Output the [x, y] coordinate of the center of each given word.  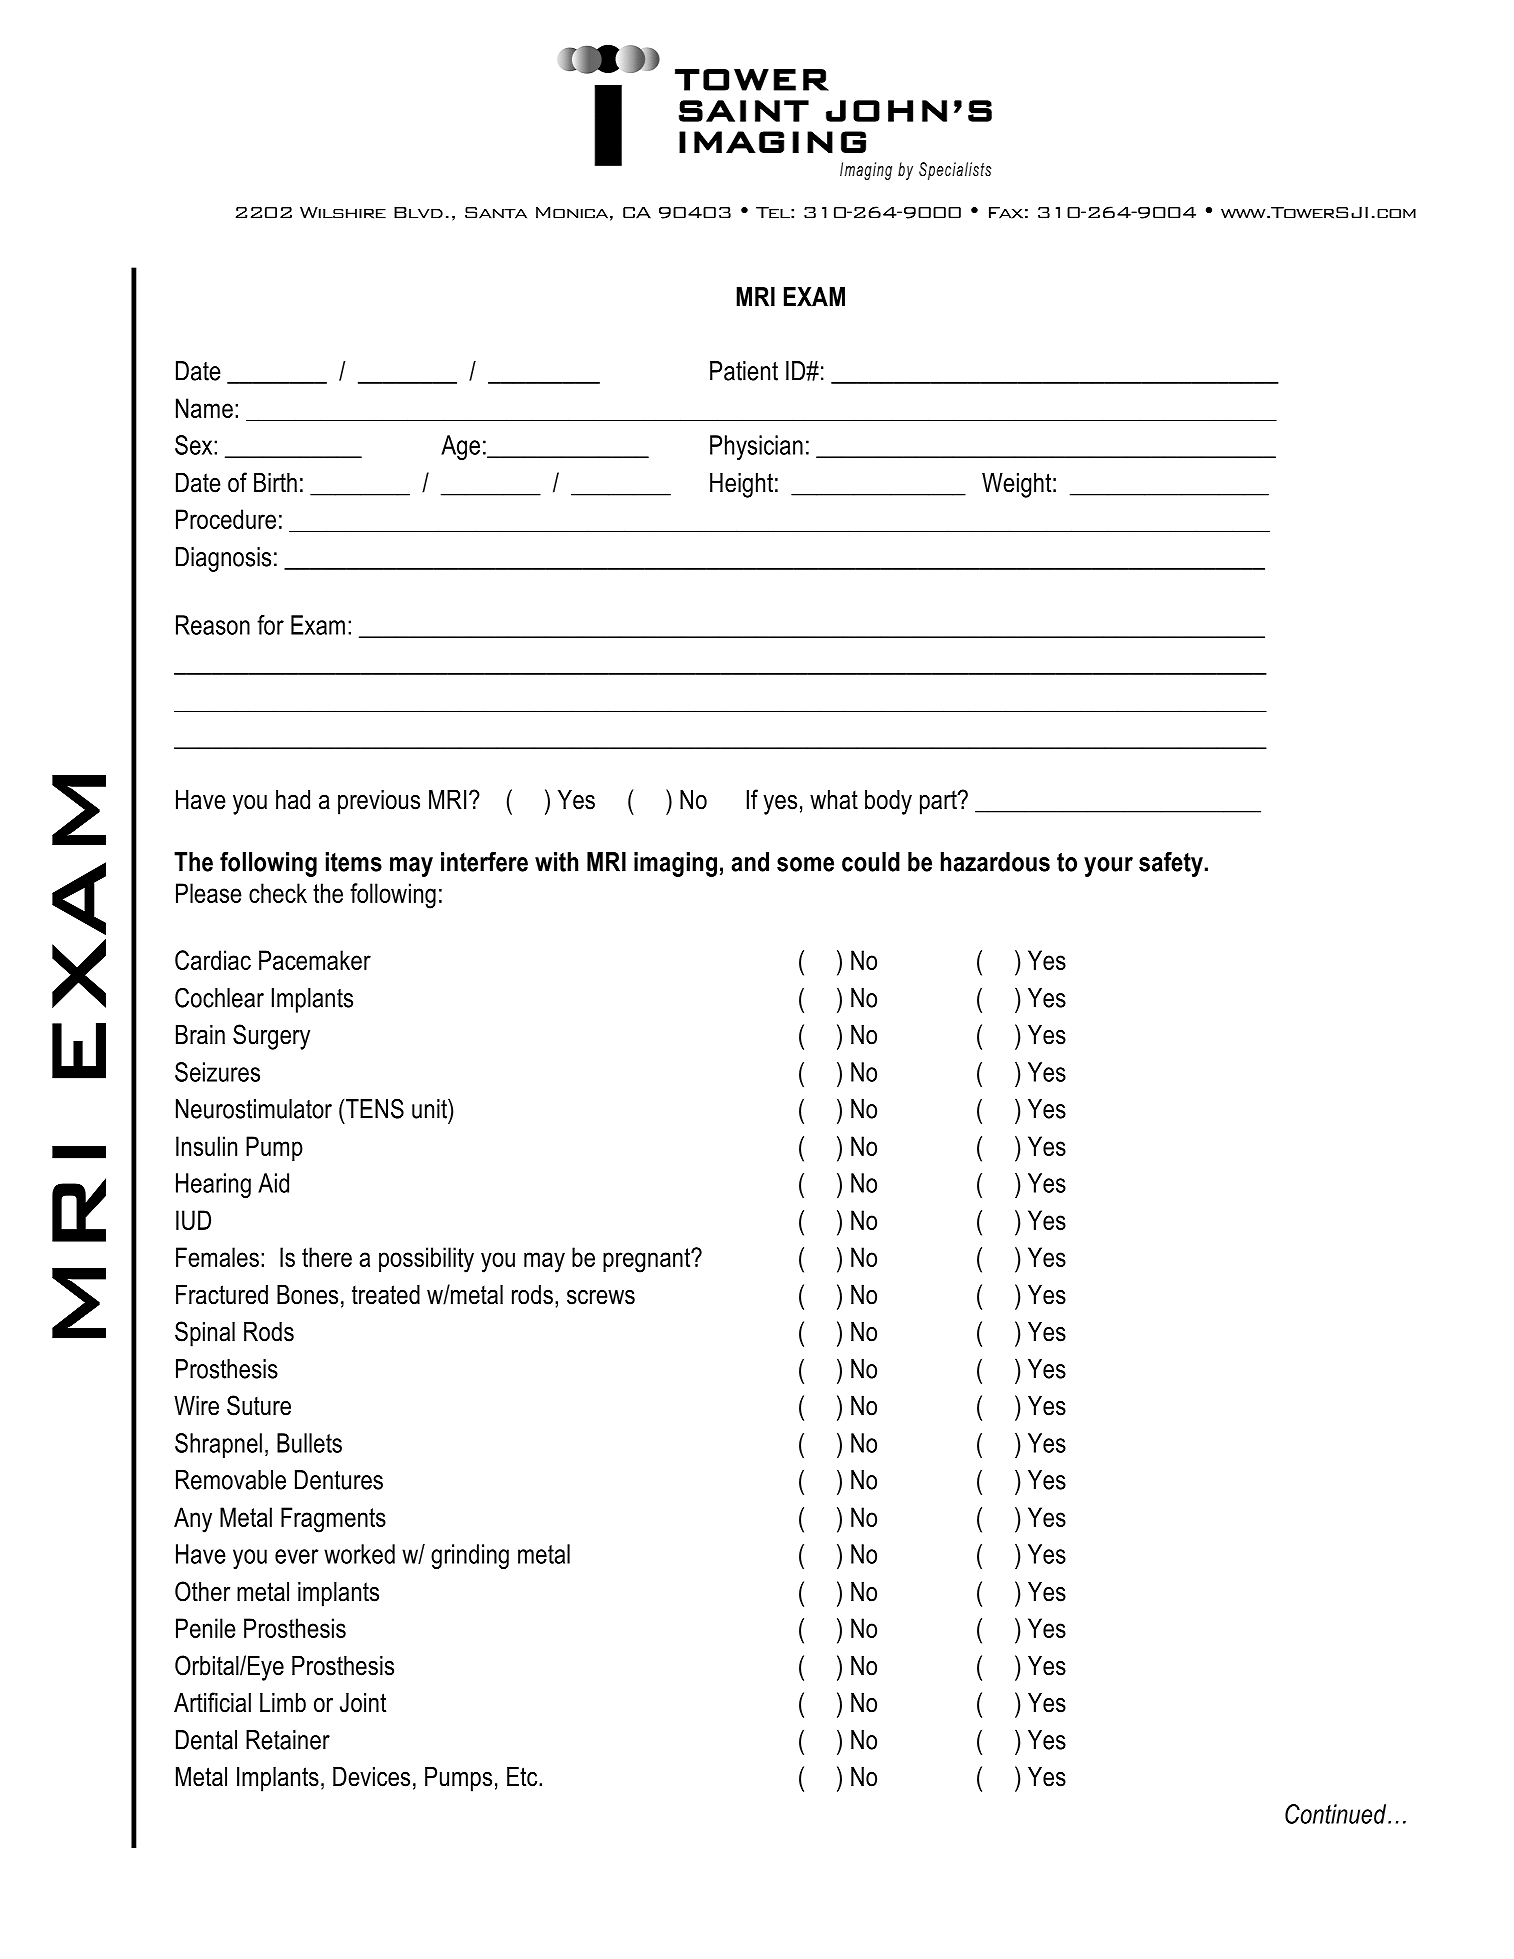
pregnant [648, 1260]
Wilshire [343, 213]
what [834, 800]
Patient [744, 371]
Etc [523, 1777]
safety [1171, 864]
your [1108, 867]
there [327, 1257]
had [293, 800]
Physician [756, 447]
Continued [1335, 1814]
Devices [371, 1777]
